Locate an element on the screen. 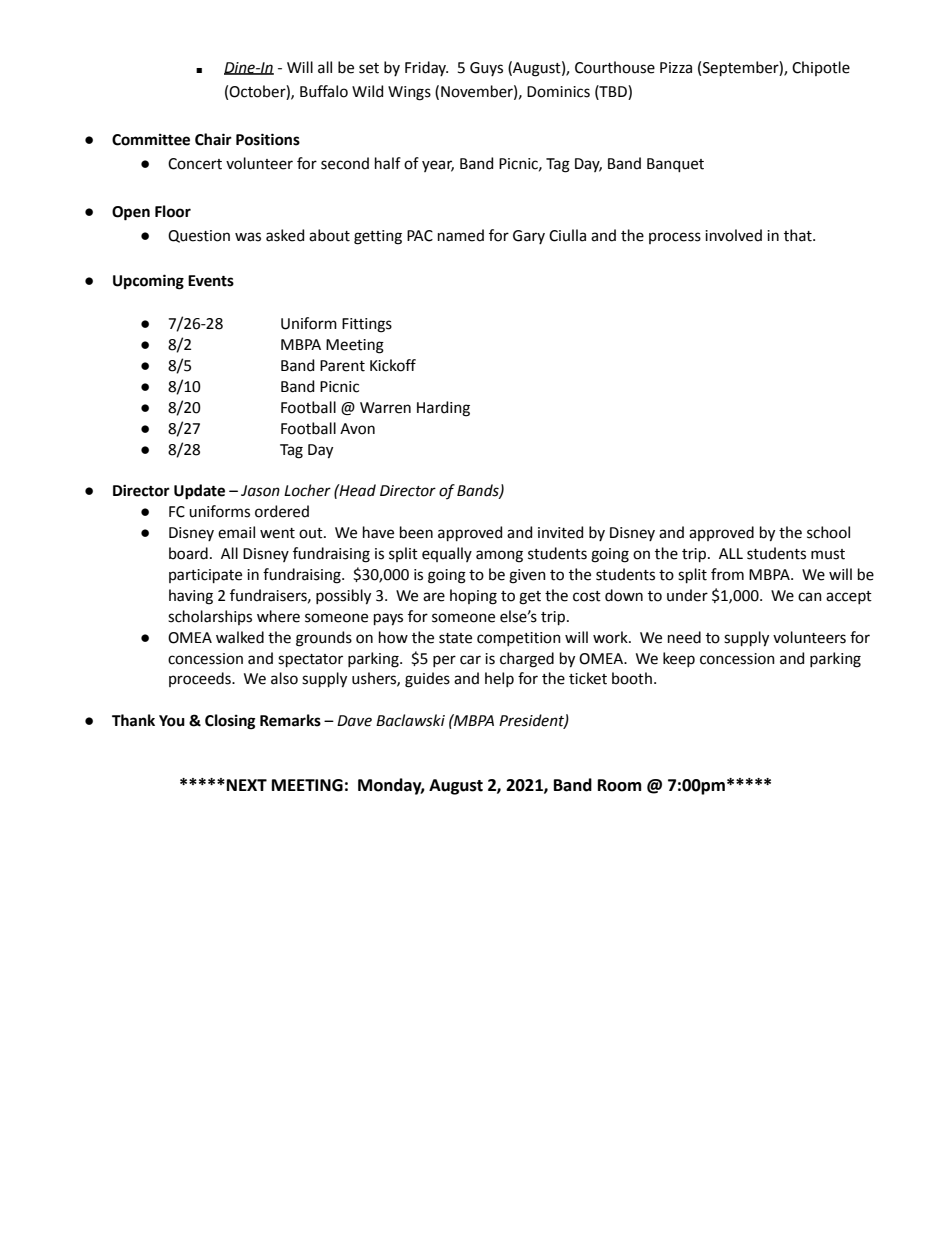  invited is located at coordinates (560, 532).
